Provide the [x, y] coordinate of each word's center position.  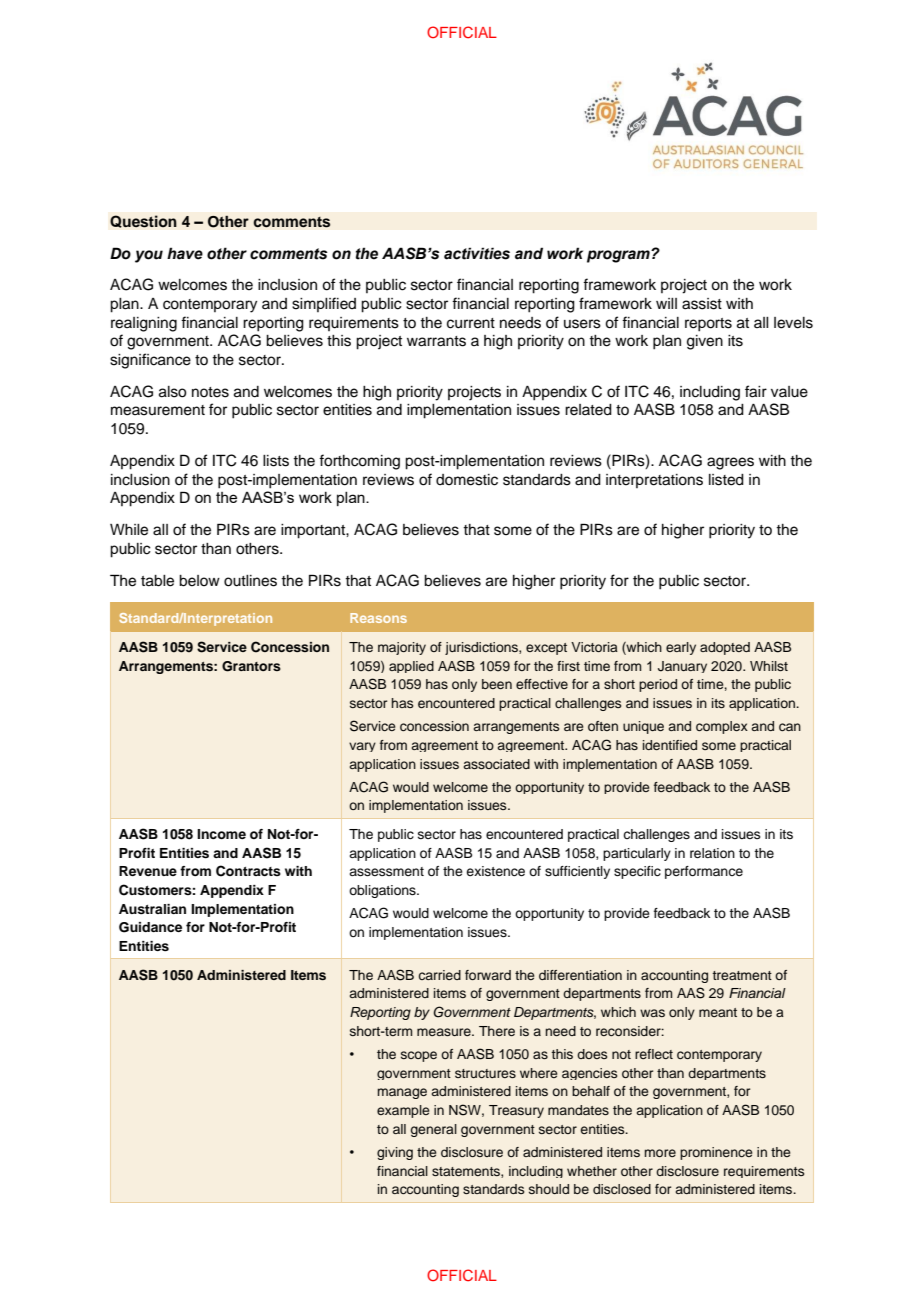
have [185, 253]
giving [395, 1153]
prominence [716, 1153]
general [433, 1130]
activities [477, 253]
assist [702, 304]
